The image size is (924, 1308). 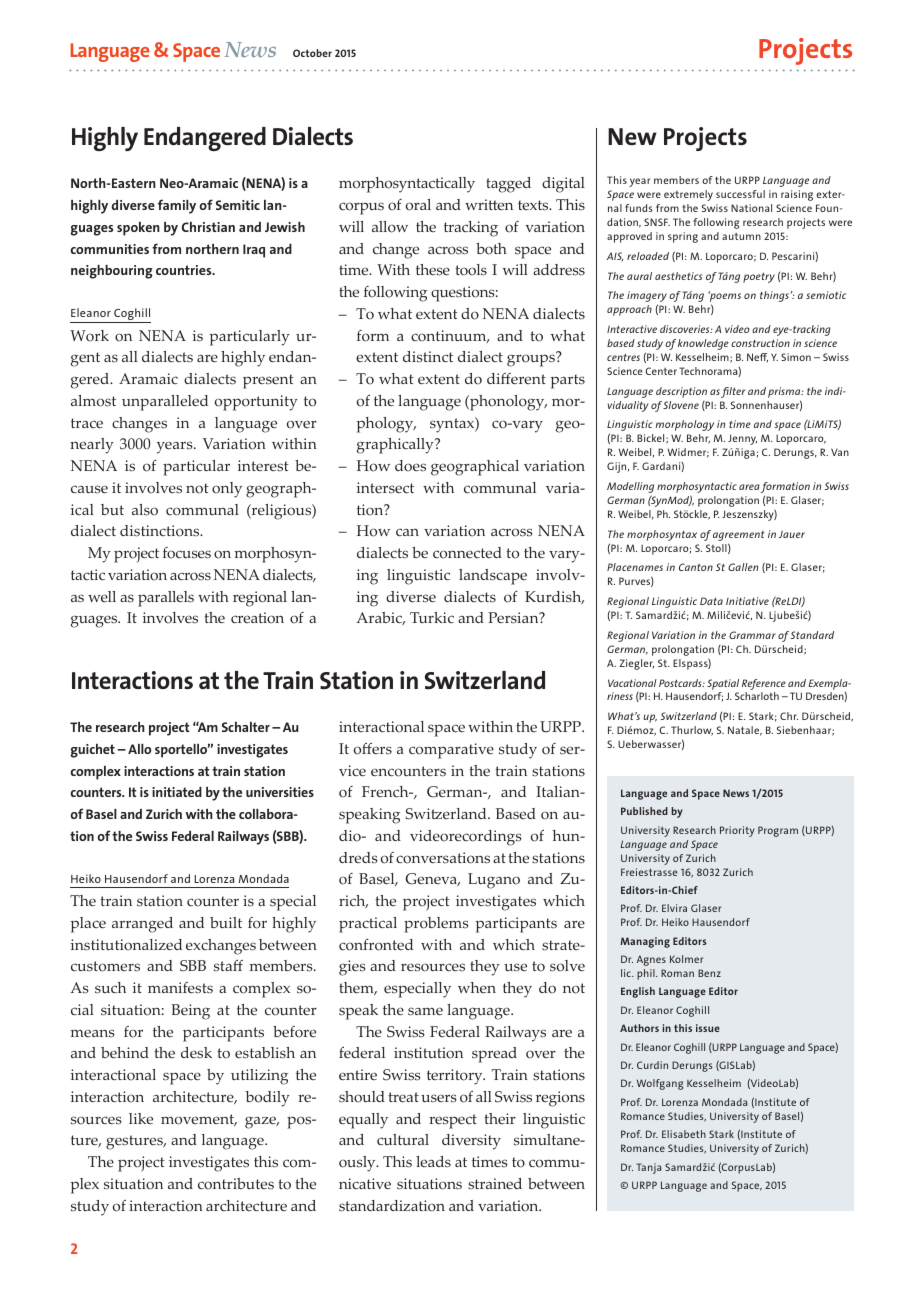 I want to click on diversity, so click(x=471, y=1142).
